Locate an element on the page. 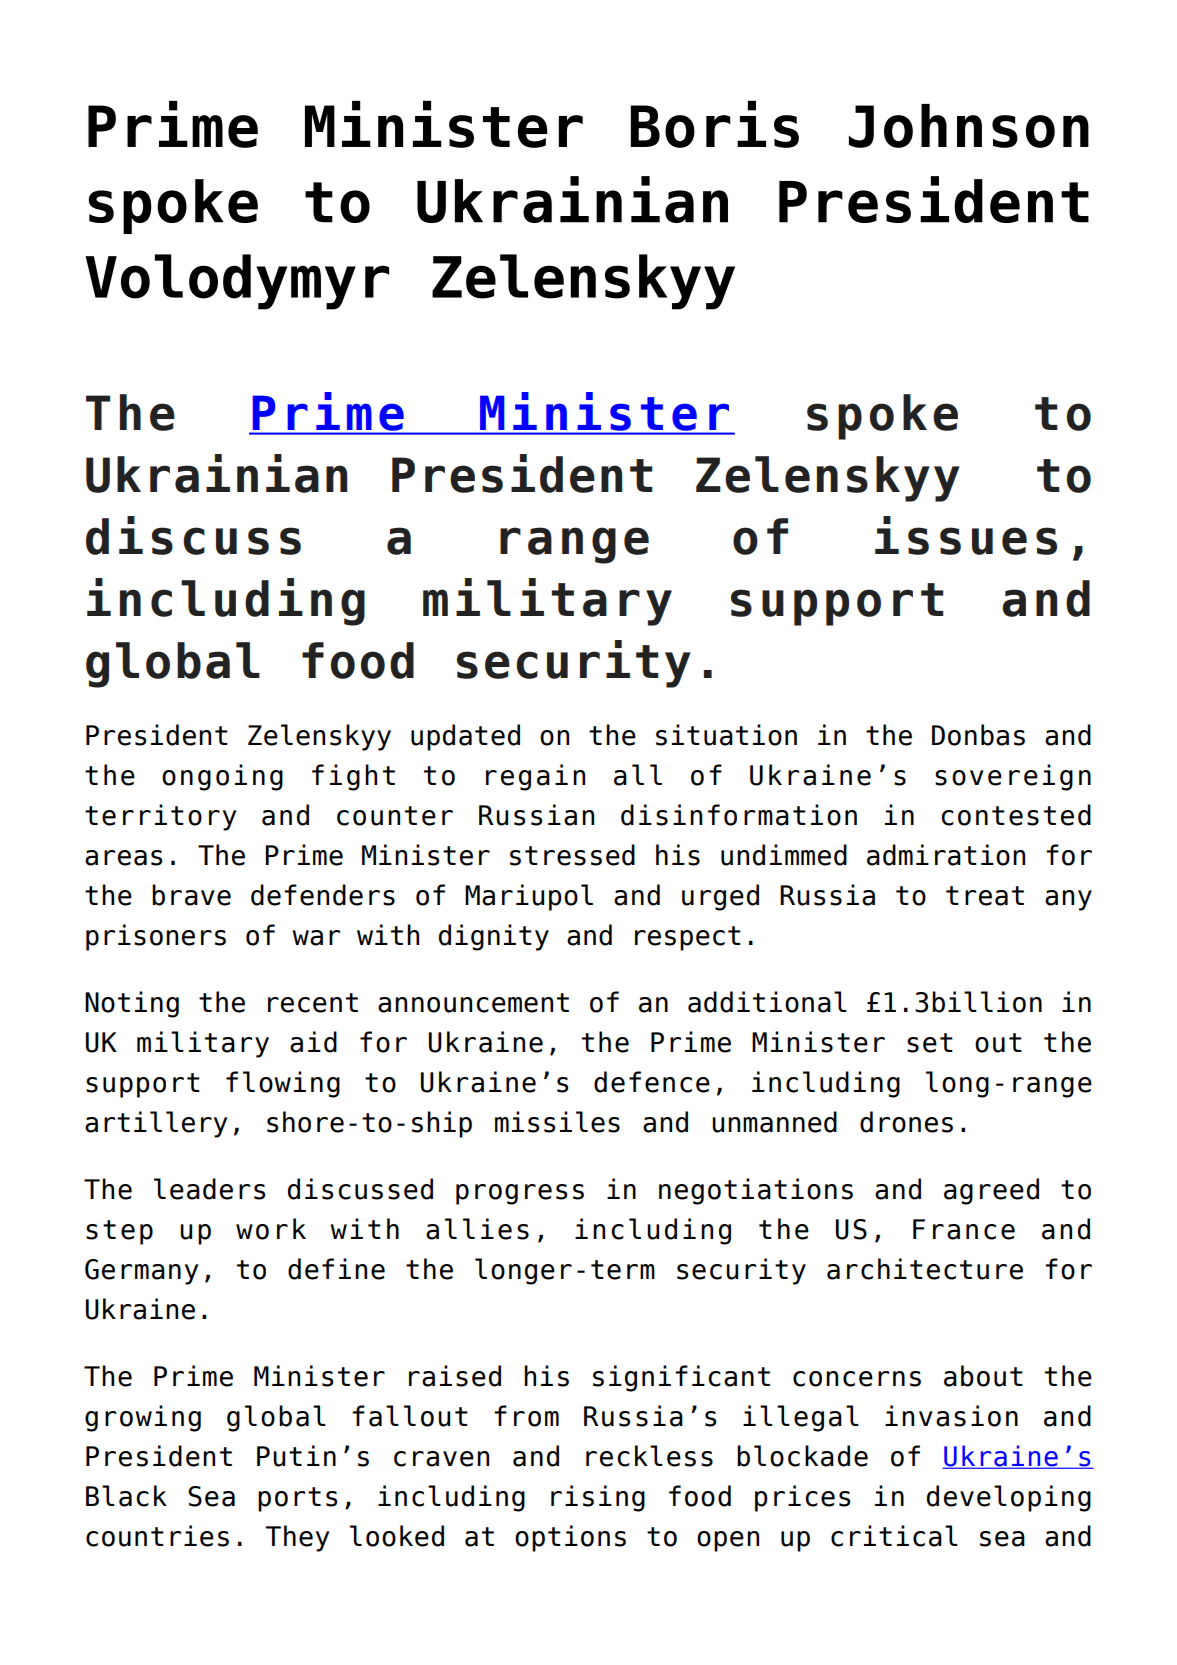  Volodymyr is located at coordinates (237, 282).
